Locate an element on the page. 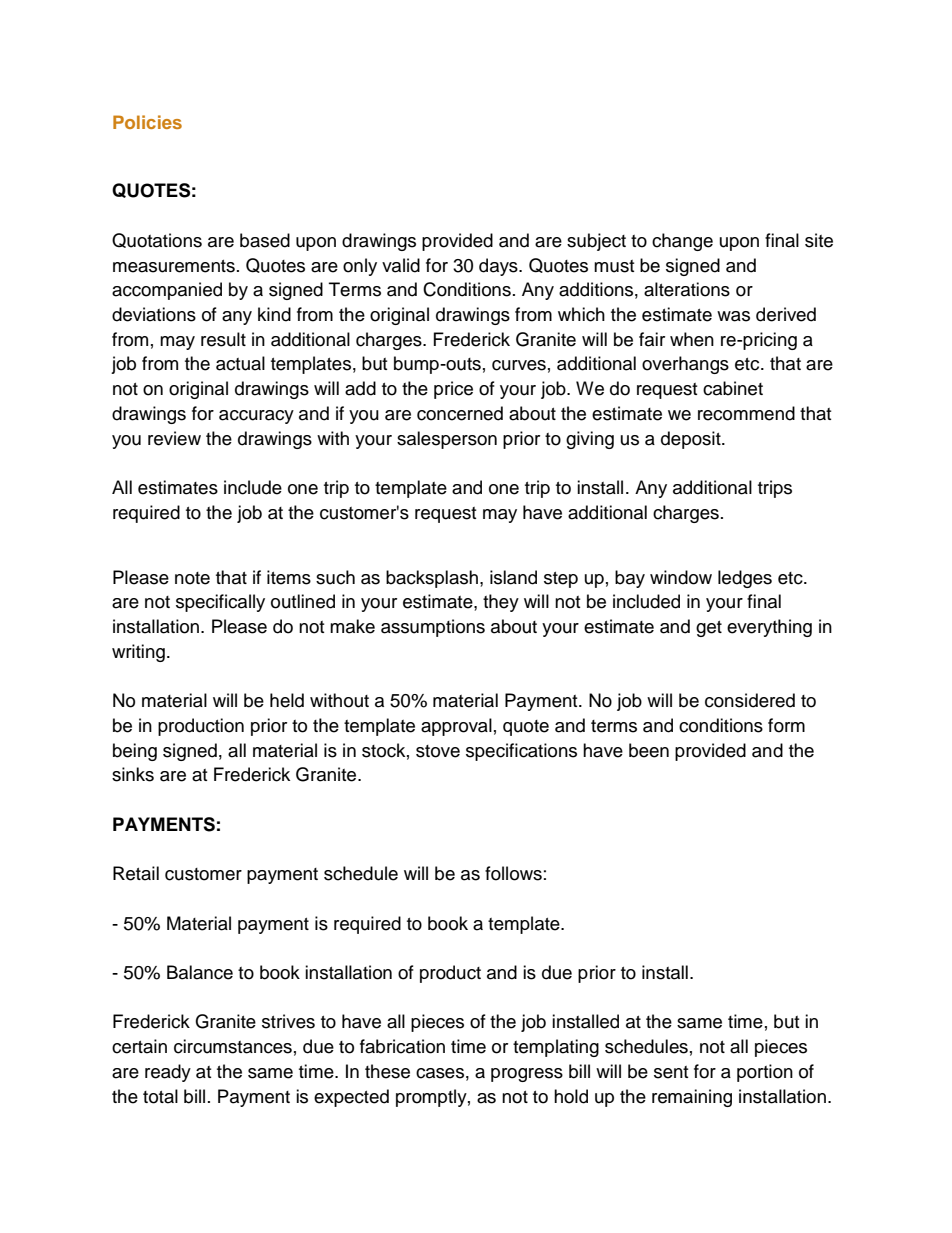 The width and height of the image is (952, 1233). actual is located at coordinates (240, 363).
